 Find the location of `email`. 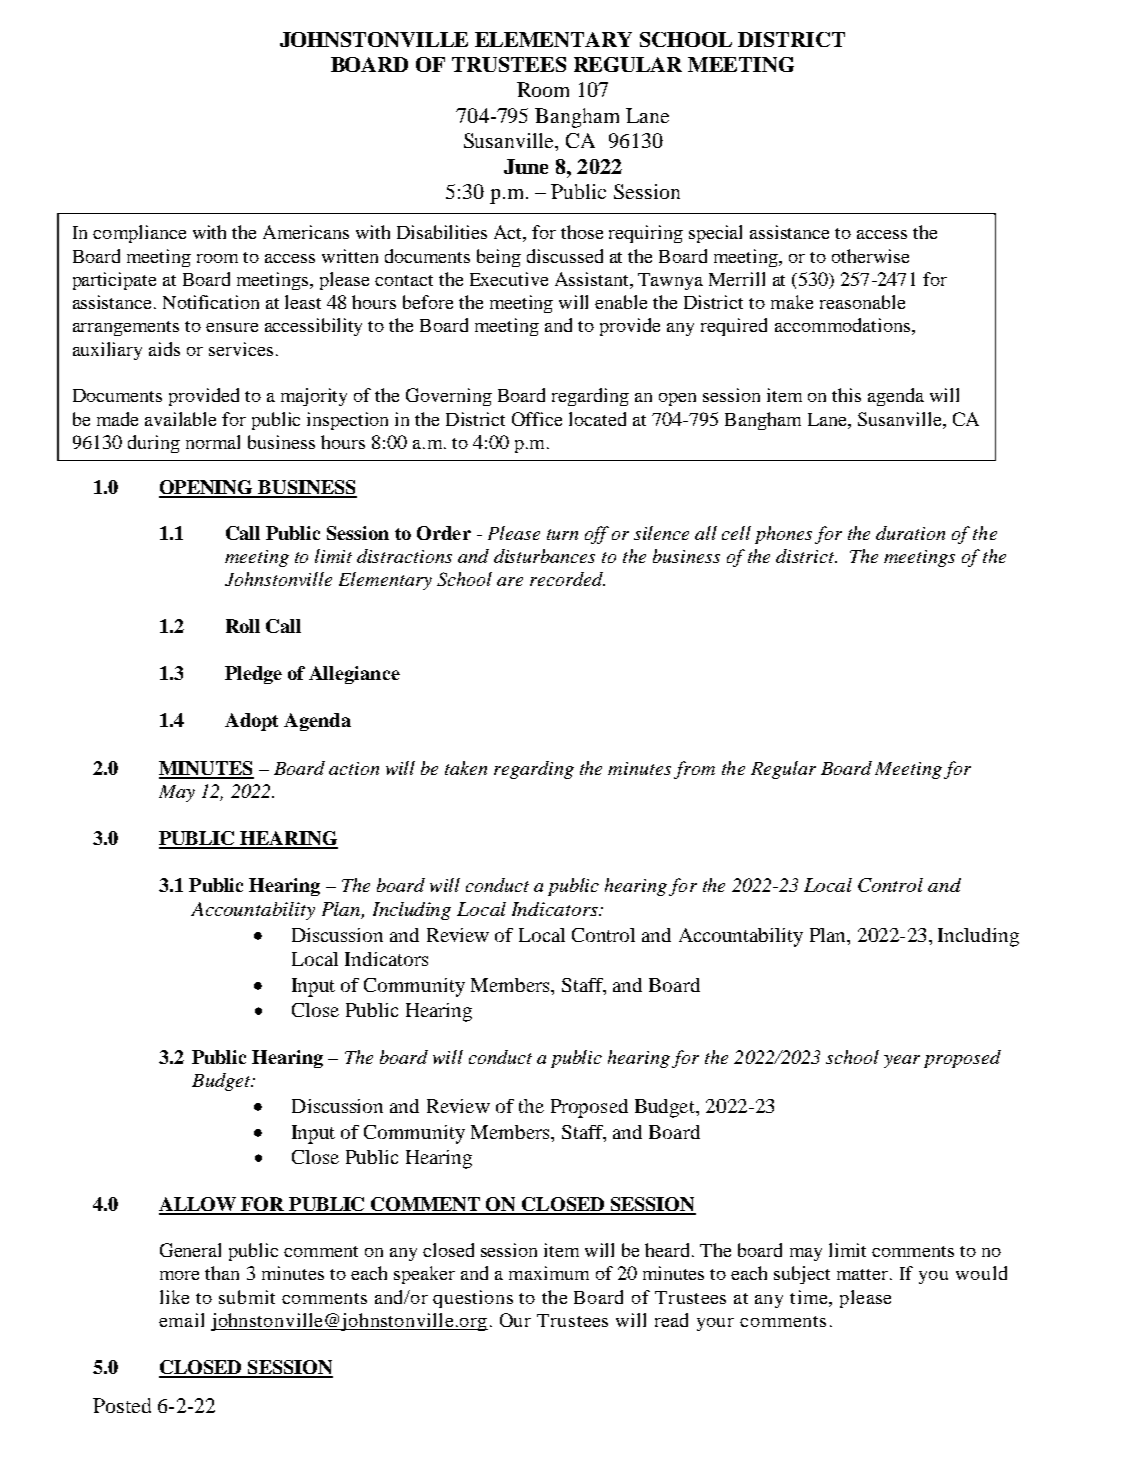

email is located at coordinates (181, 1320).
